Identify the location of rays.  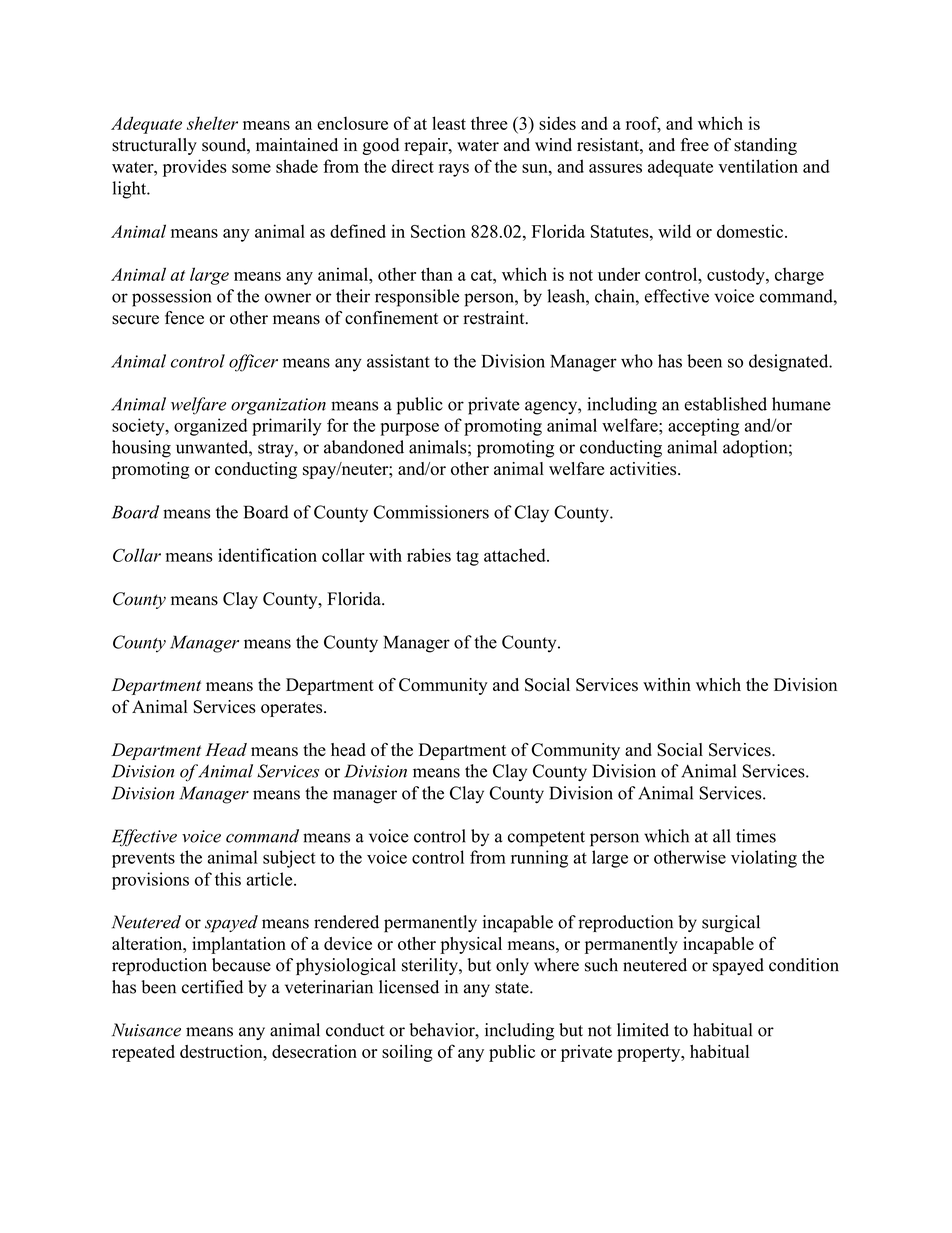
(454, 170).
